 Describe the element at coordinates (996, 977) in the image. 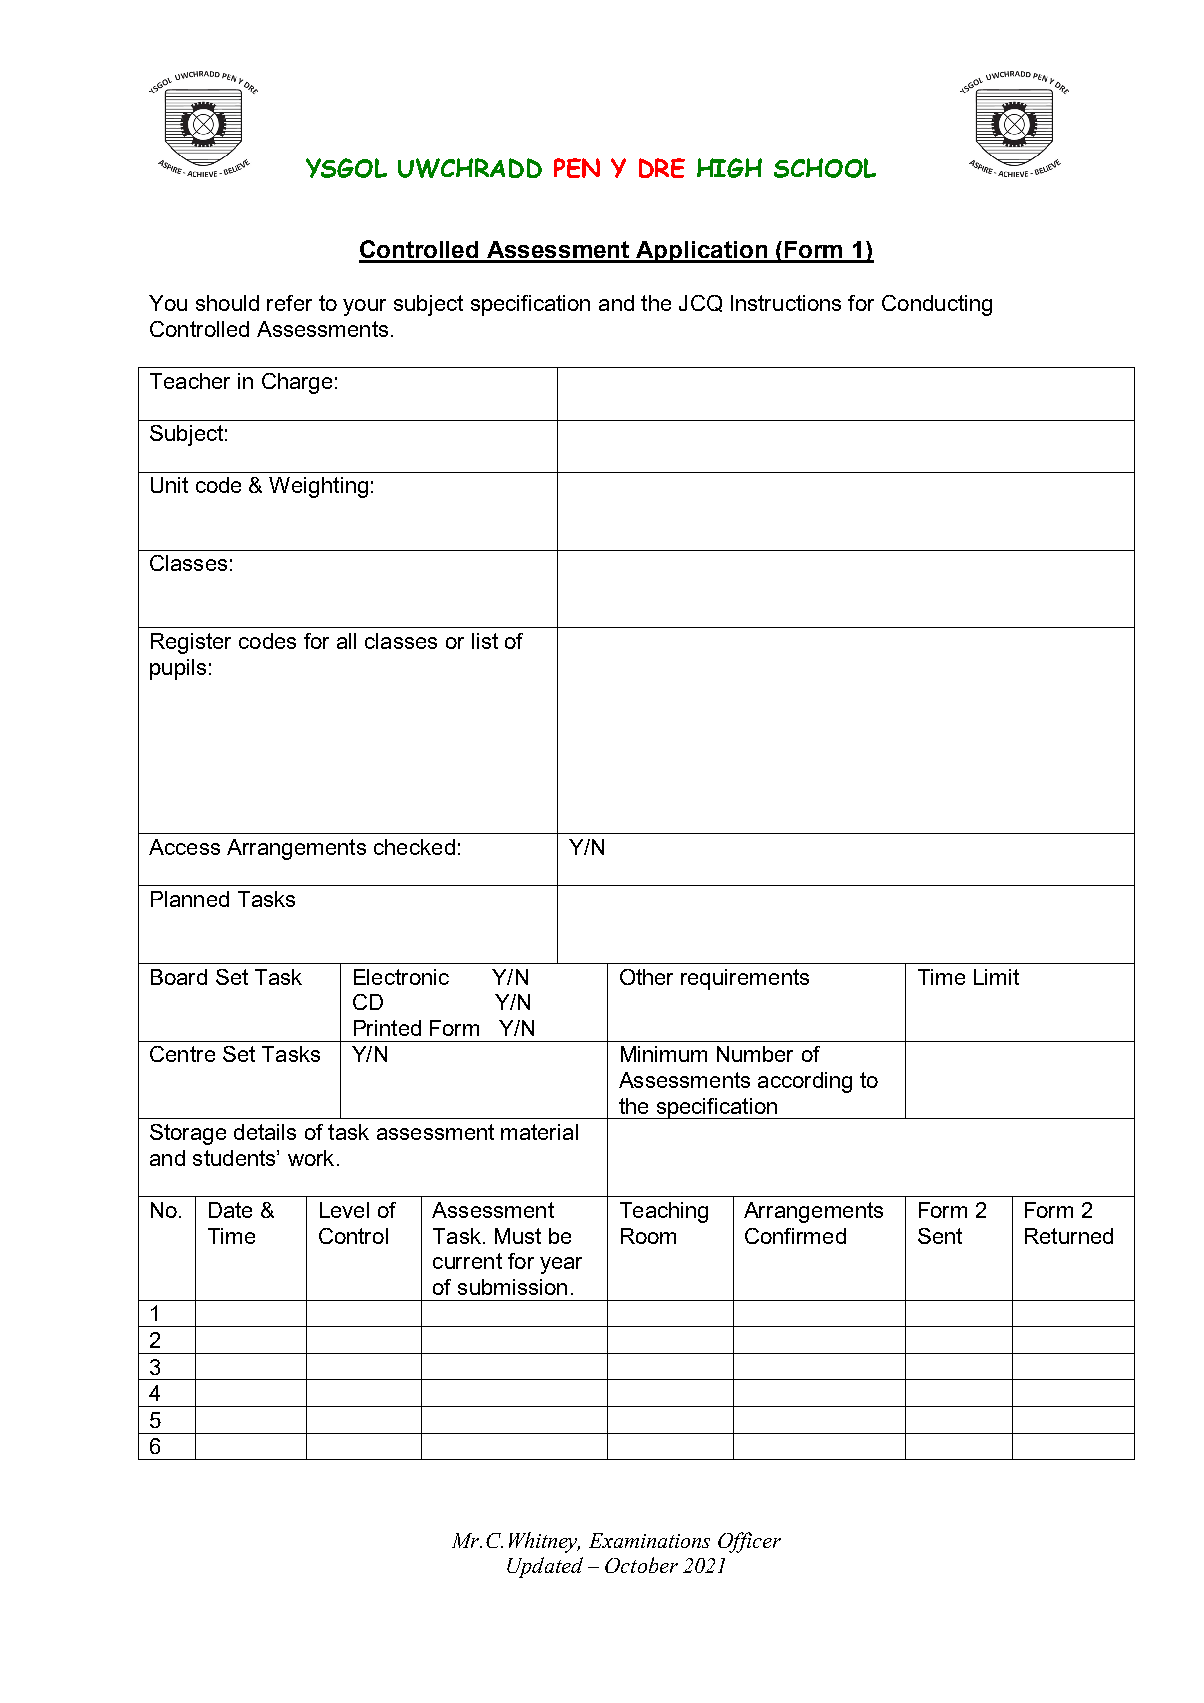

I see `Limit` at that location.
